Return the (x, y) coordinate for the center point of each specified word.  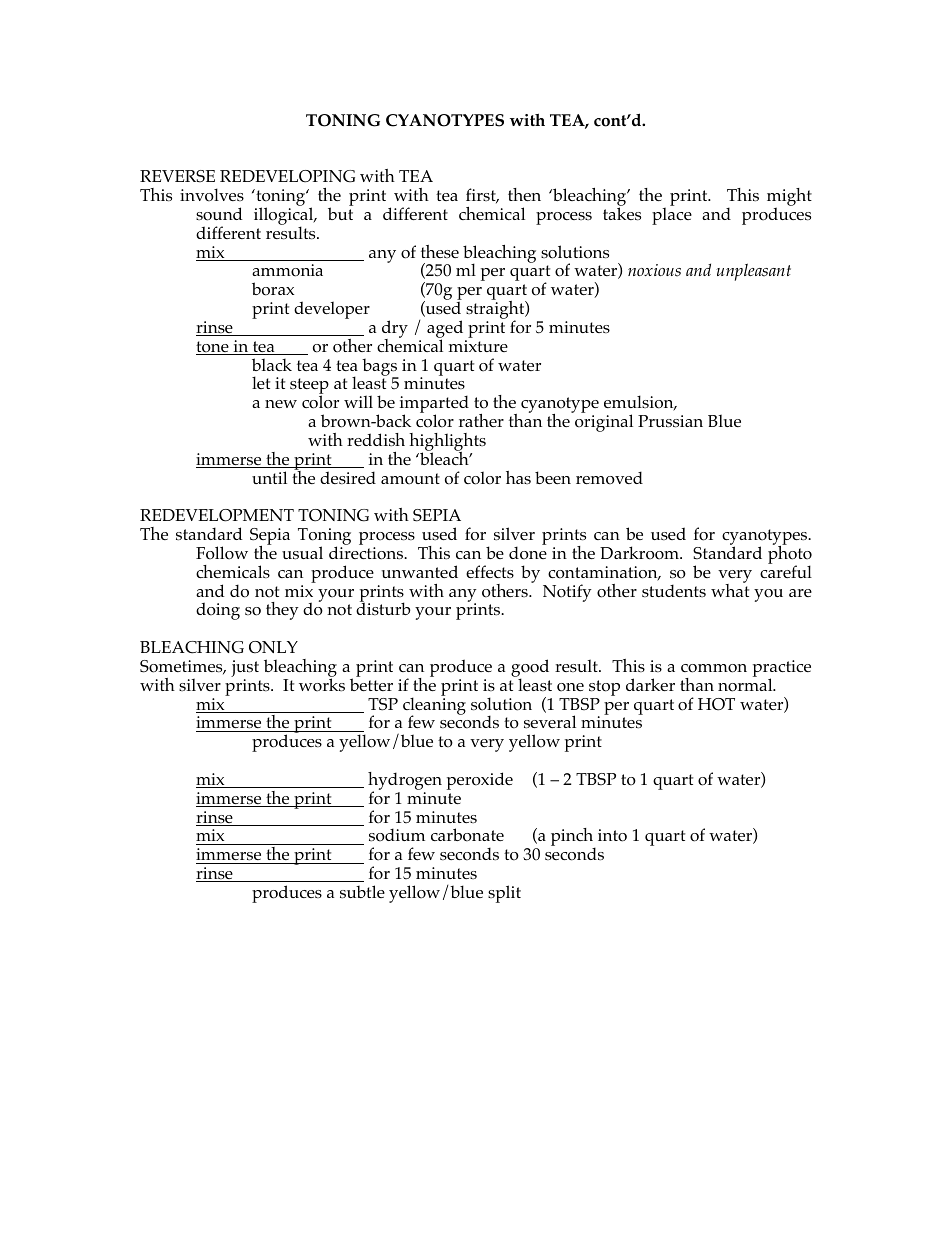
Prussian (670, 421)
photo (790, 555)
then (524, 194)
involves (212, 195)
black (272, 364)
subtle (362, 892)
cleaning (434, 706)
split (504, 894)
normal (746, 684)
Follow (222, 553)
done (528, 553)
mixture (478, 346)
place (672, 216)
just (245, 670)
